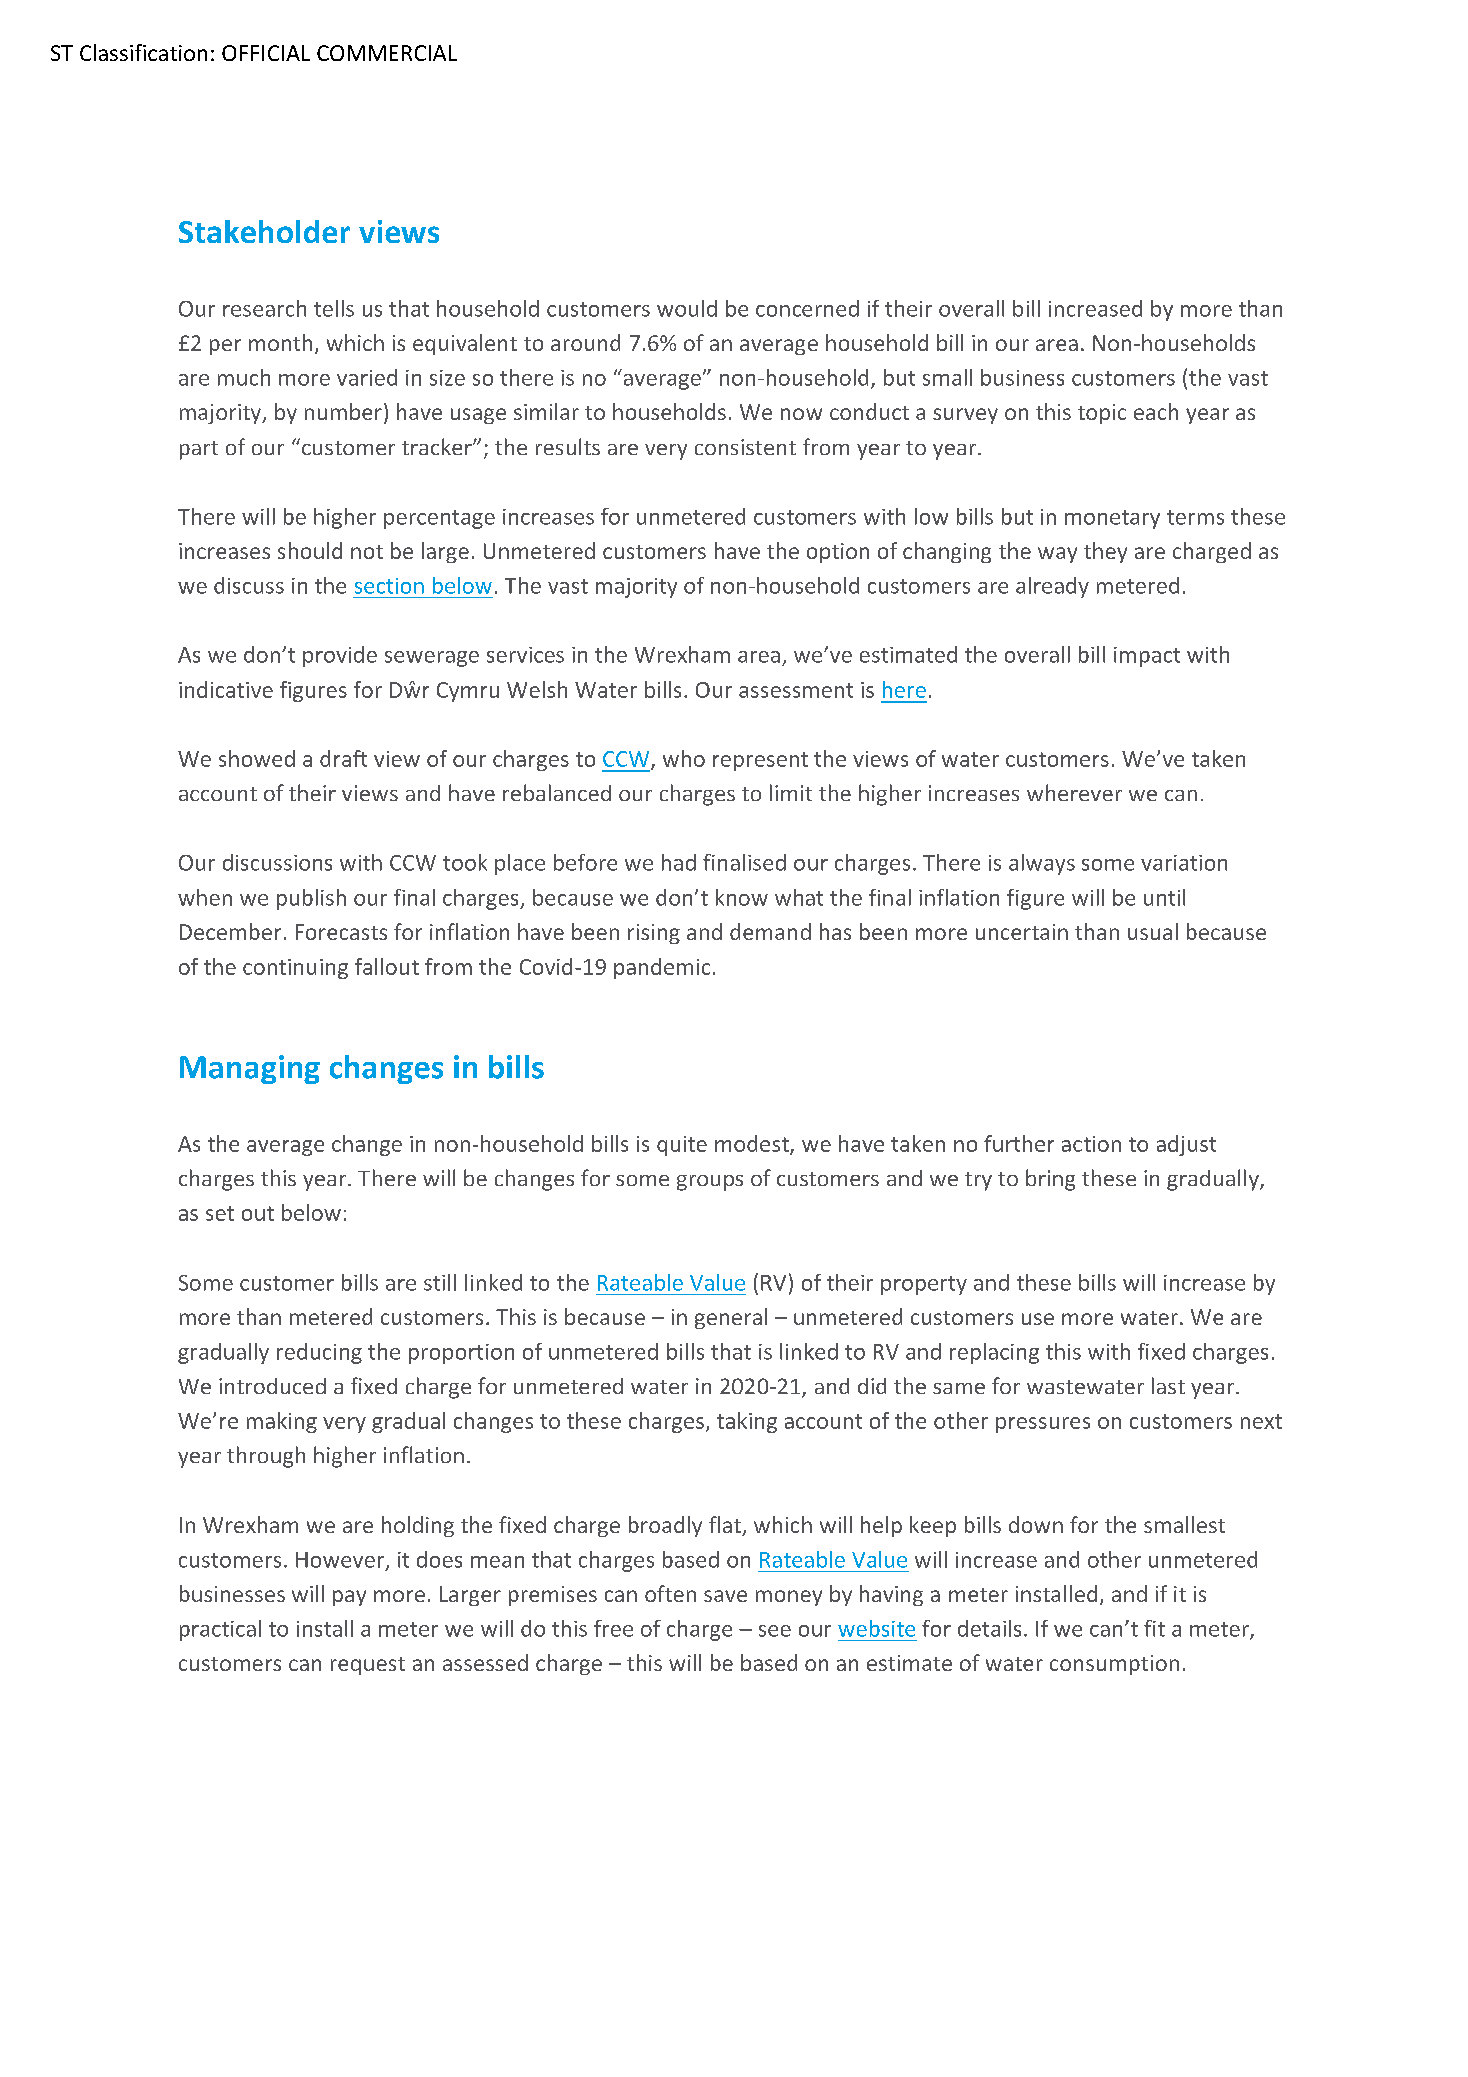 The image size is (1468, 2077). I want to click on OFFICIAL, so click(266, 53).
